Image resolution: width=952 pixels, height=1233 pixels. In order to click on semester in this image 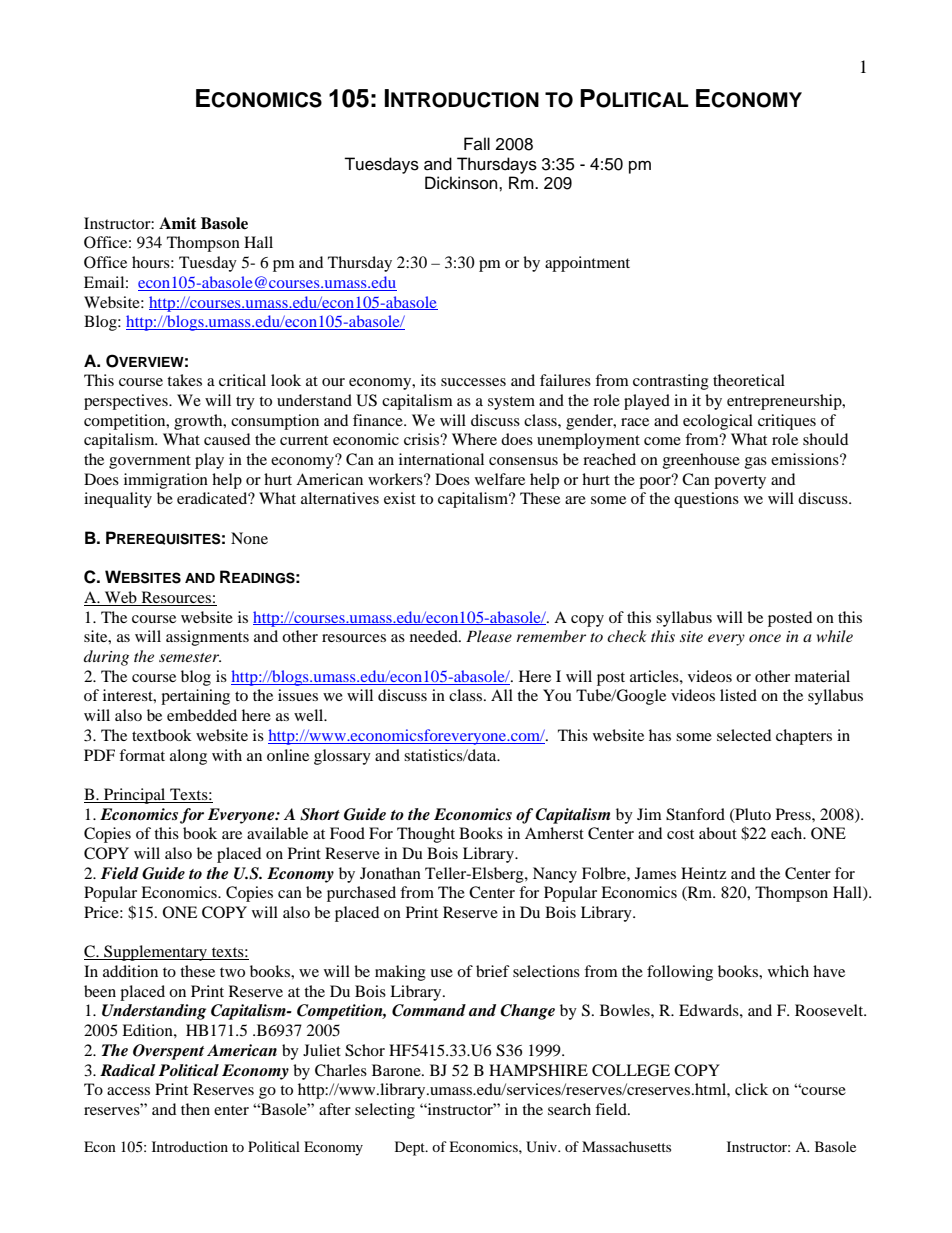, I will do `click(190, 657)`.
